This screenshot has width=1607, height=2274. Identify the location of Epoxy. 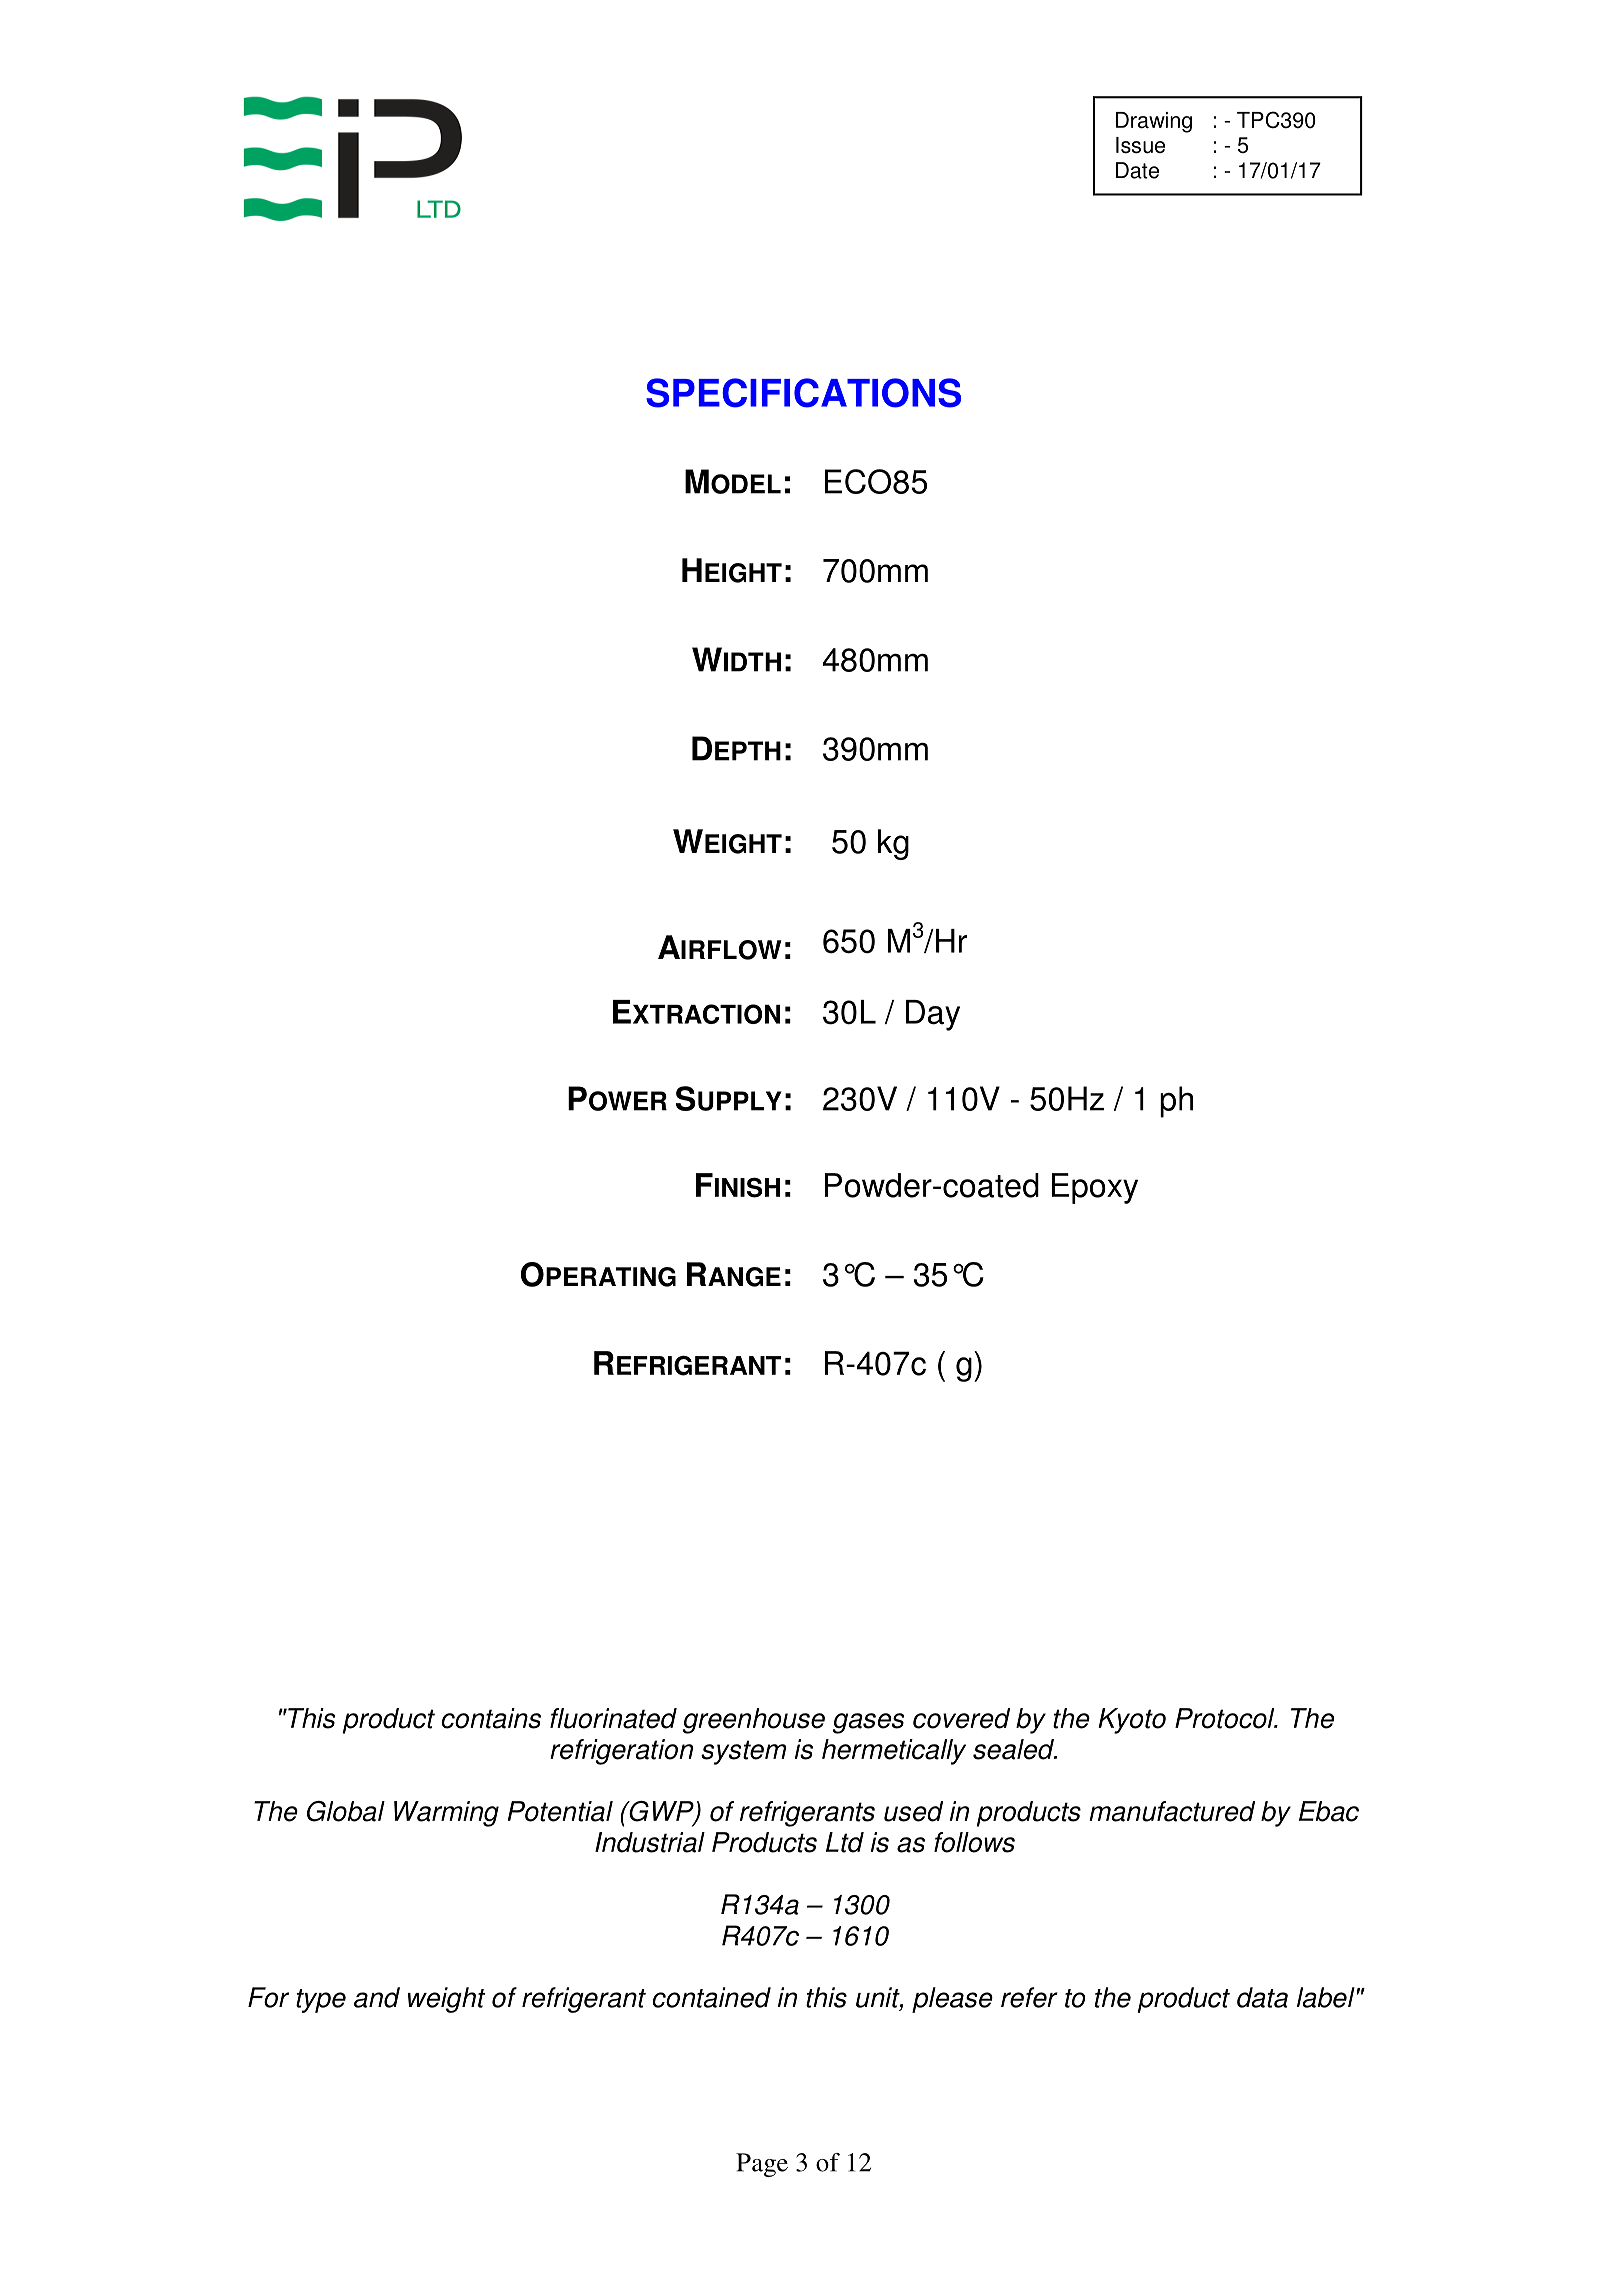
(1095, 1188).
